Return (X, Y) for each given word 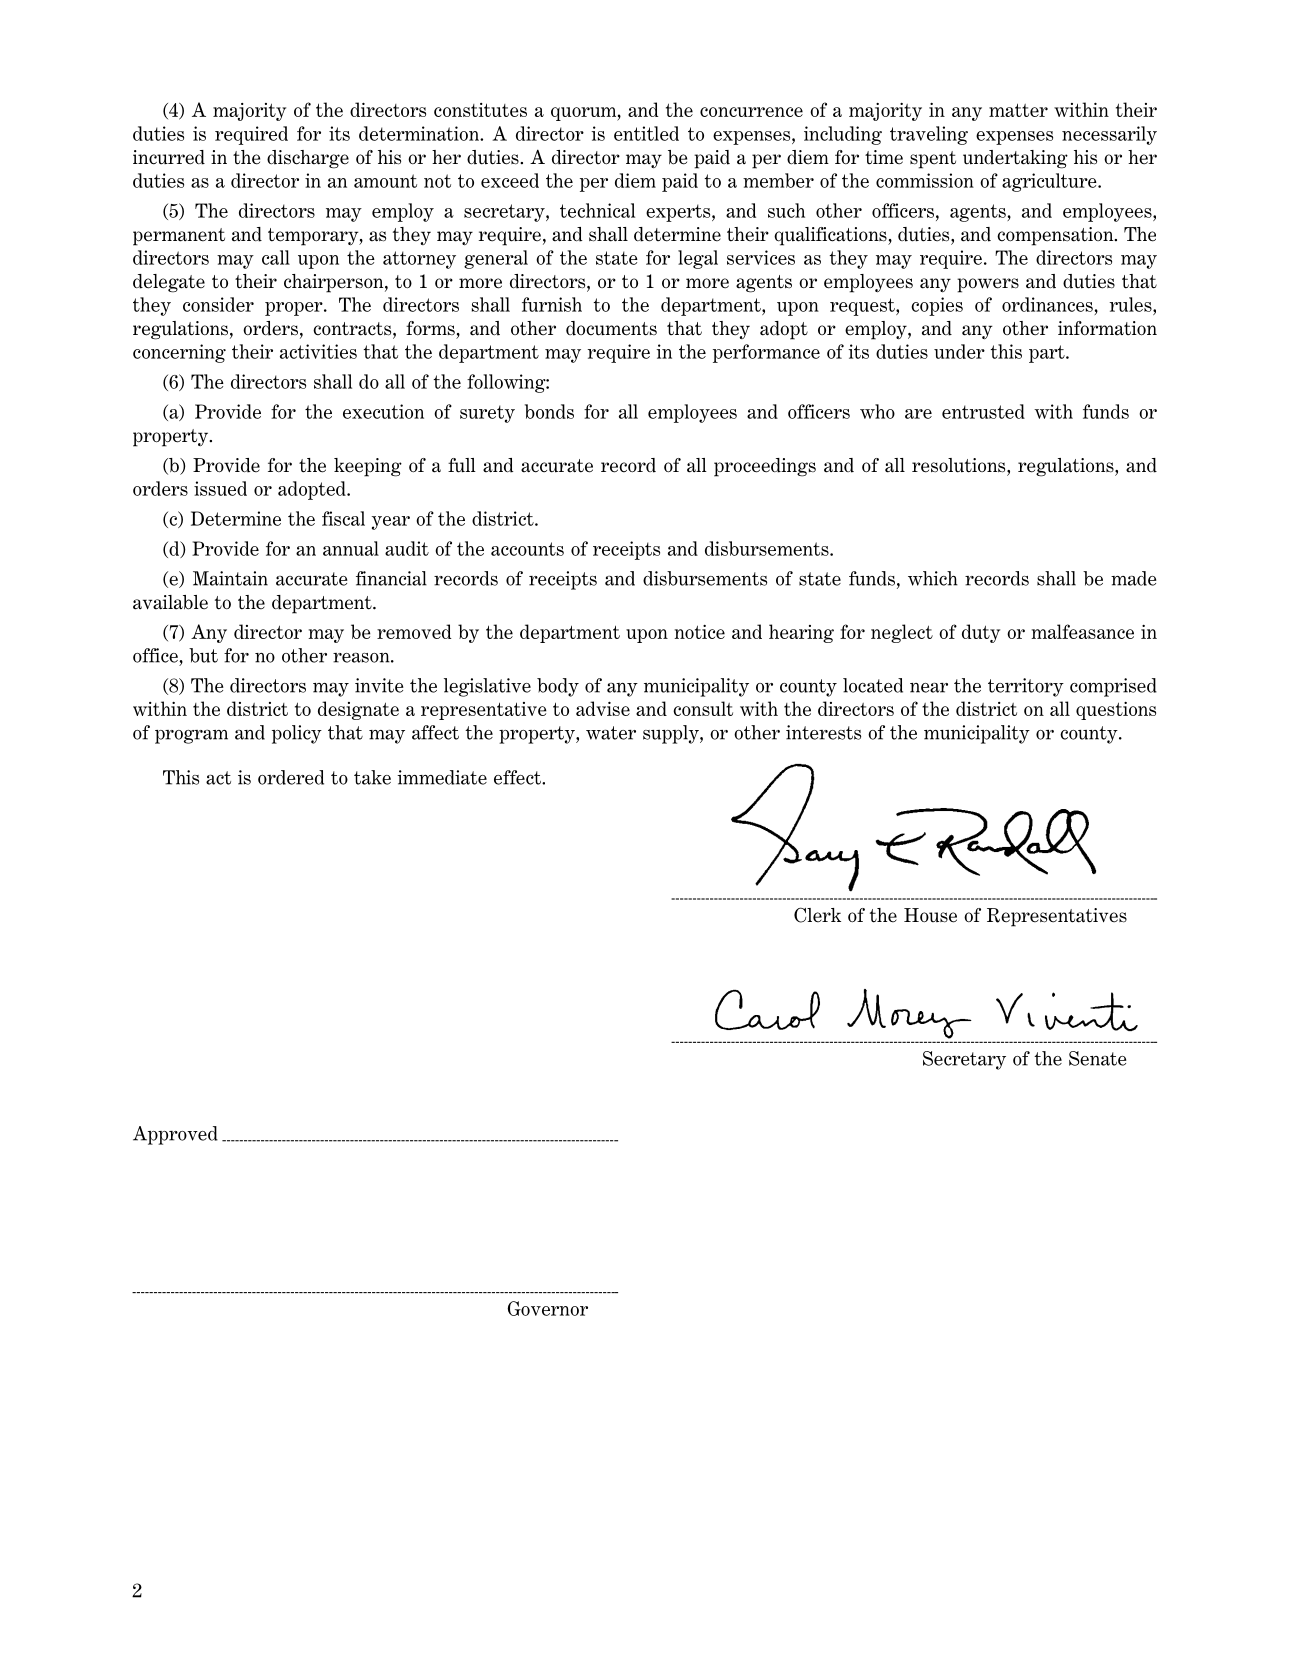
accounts (527, 549)
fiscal (343, 518)
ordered (291, 777)
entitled (646, 133)
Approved (175, 1135)
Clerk (817, 915)
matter (1018, 110)
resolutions (960, 465)
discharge (308, 159)
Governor (547, 1308)
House (930, 915)
